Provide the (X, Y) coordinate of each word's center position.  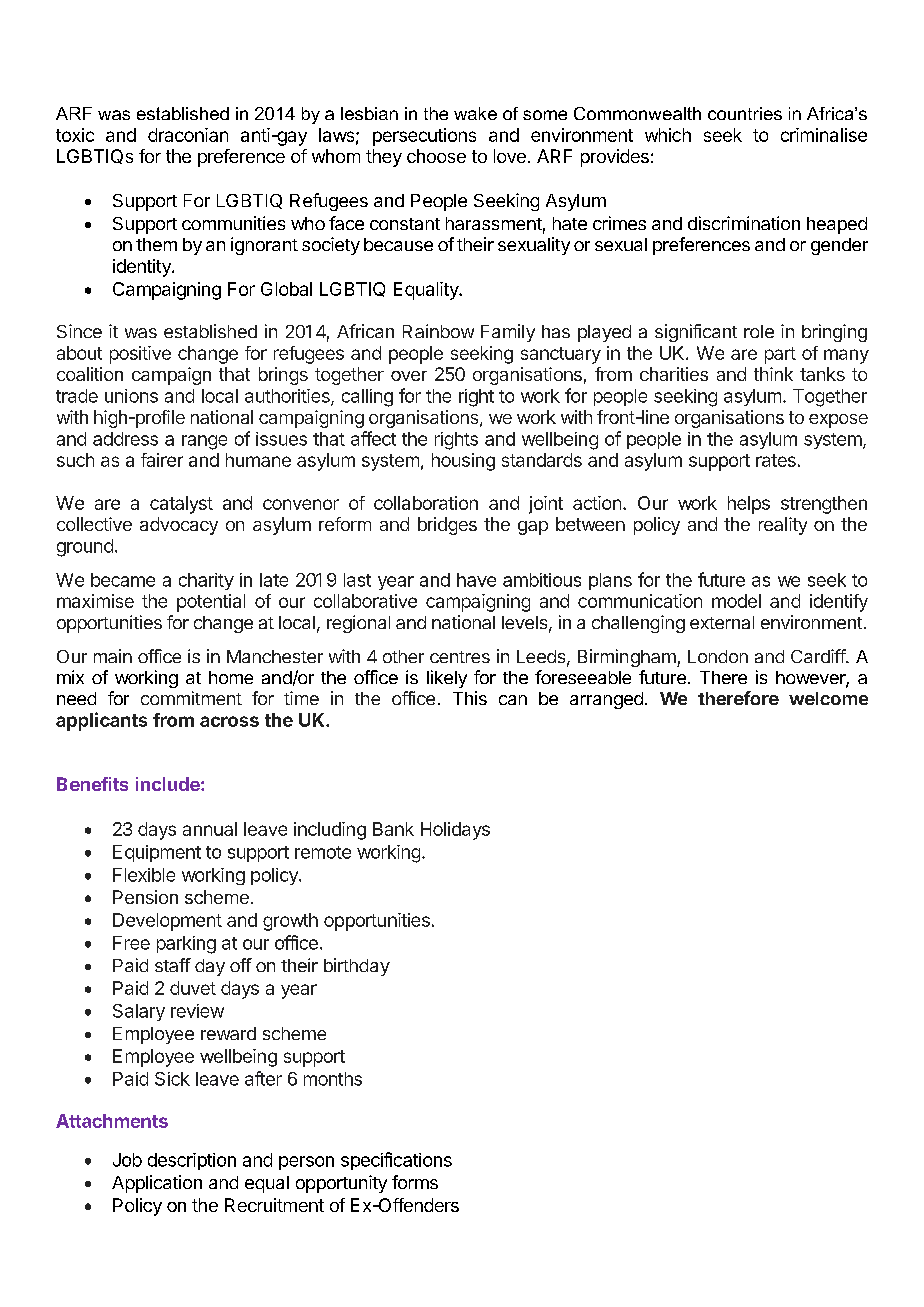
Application (157, 1184)
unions (131, 396)
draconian (188, 135)
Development (167, 922)
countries (745, 113)
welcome (828, 698)
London (718, 656)
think (773, 374)
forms (415, 1182)
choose (436, 156)
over (409, 376)
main (113, 656)
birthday (357, 967)
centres (460, 657)
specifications (396, 1161)
